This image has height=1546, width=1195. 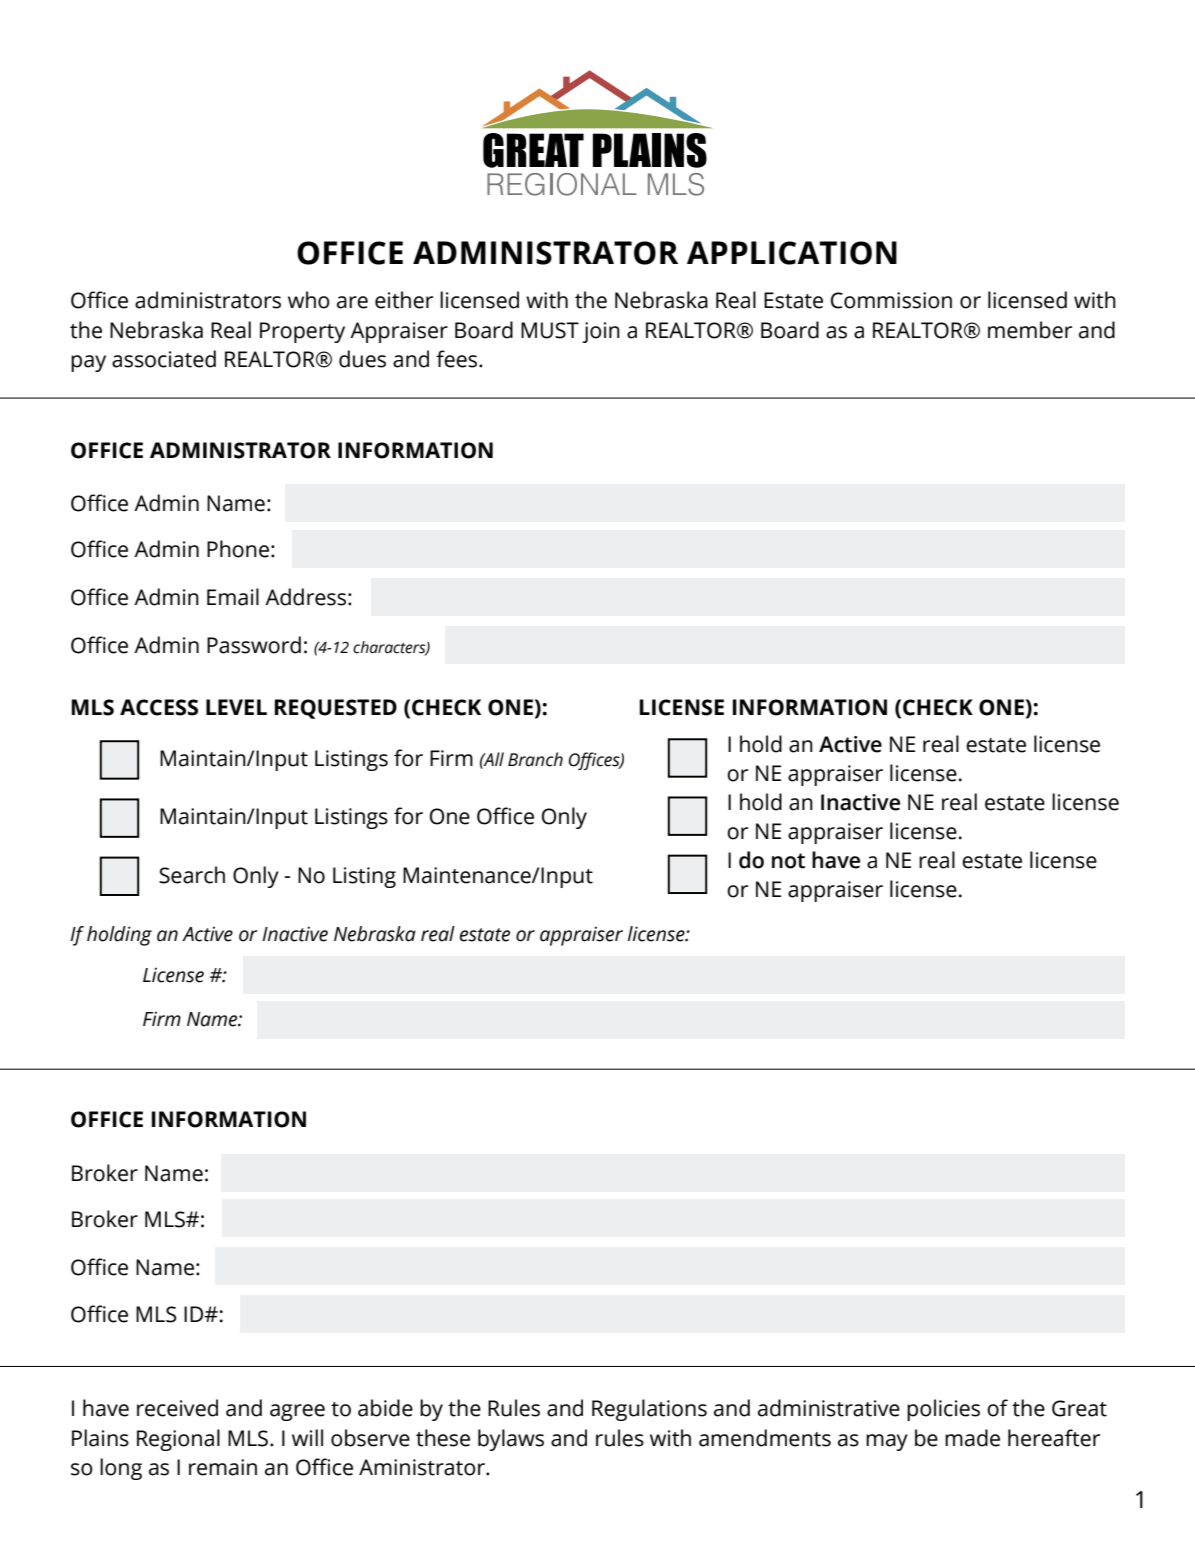 What do you see at coordinates (192, 875) in the image?
I see `Search` at bounding box center [192, 875].
